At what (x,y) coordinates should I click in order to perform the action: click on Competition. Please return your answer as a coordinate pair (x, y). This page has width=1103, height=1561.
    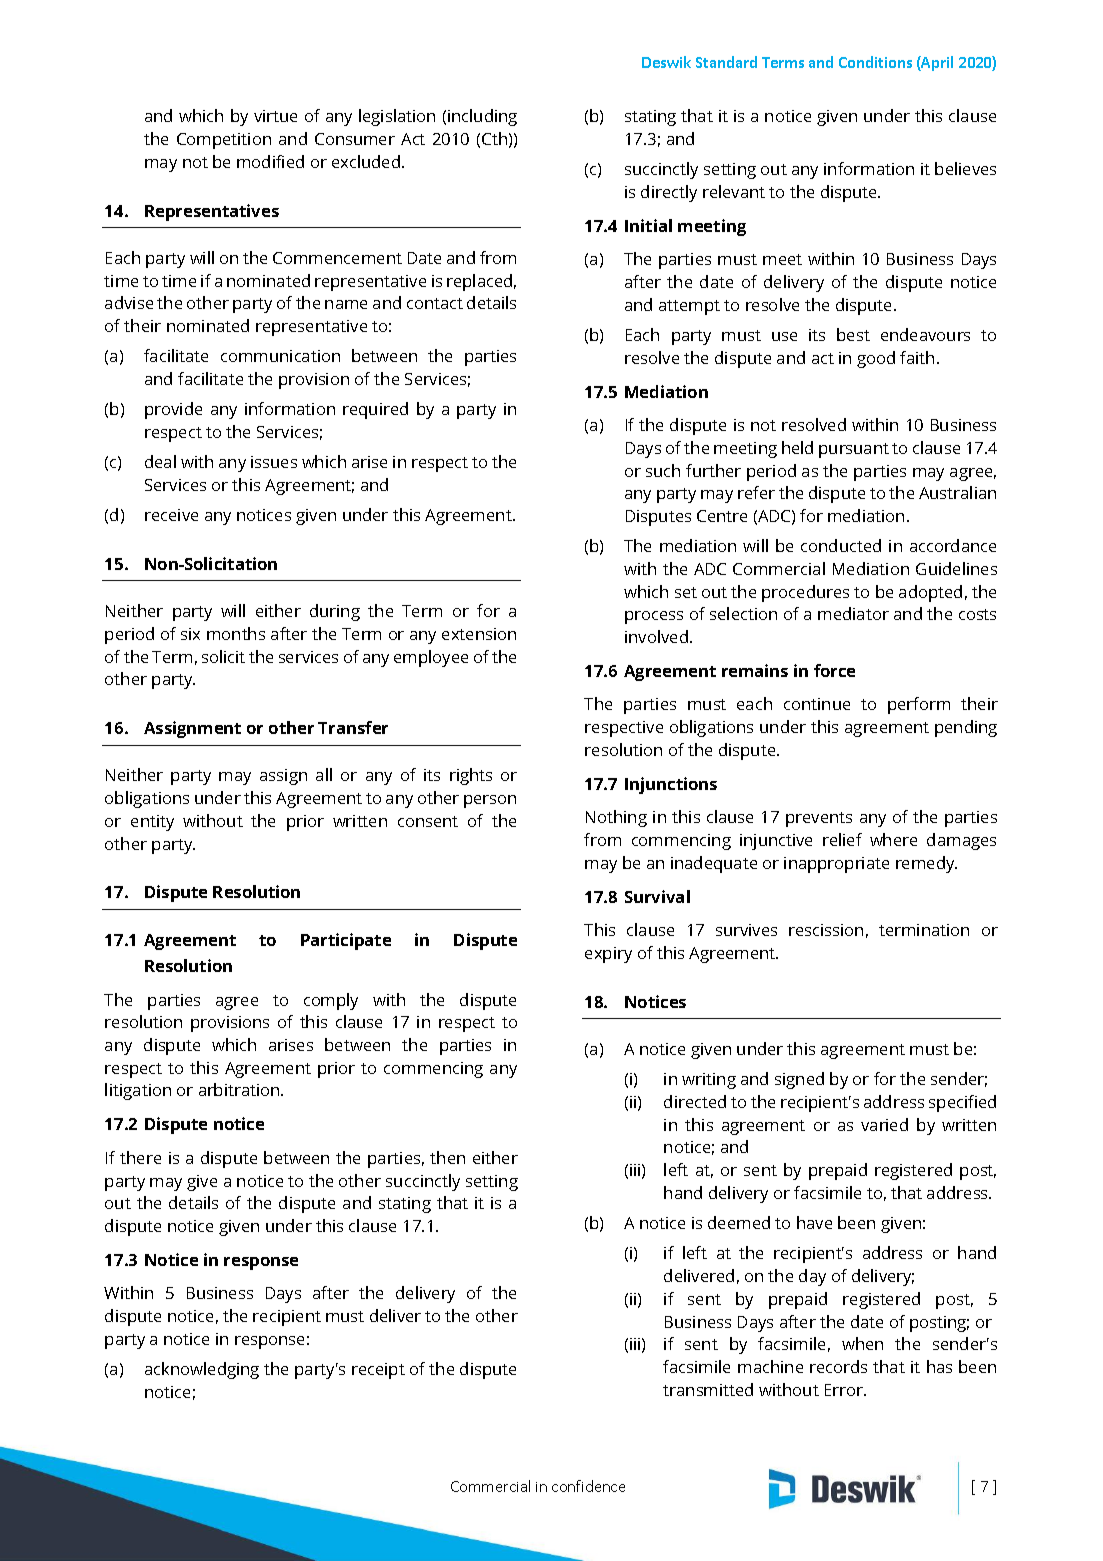
    Looking at the image, I should click on (224, 141).
